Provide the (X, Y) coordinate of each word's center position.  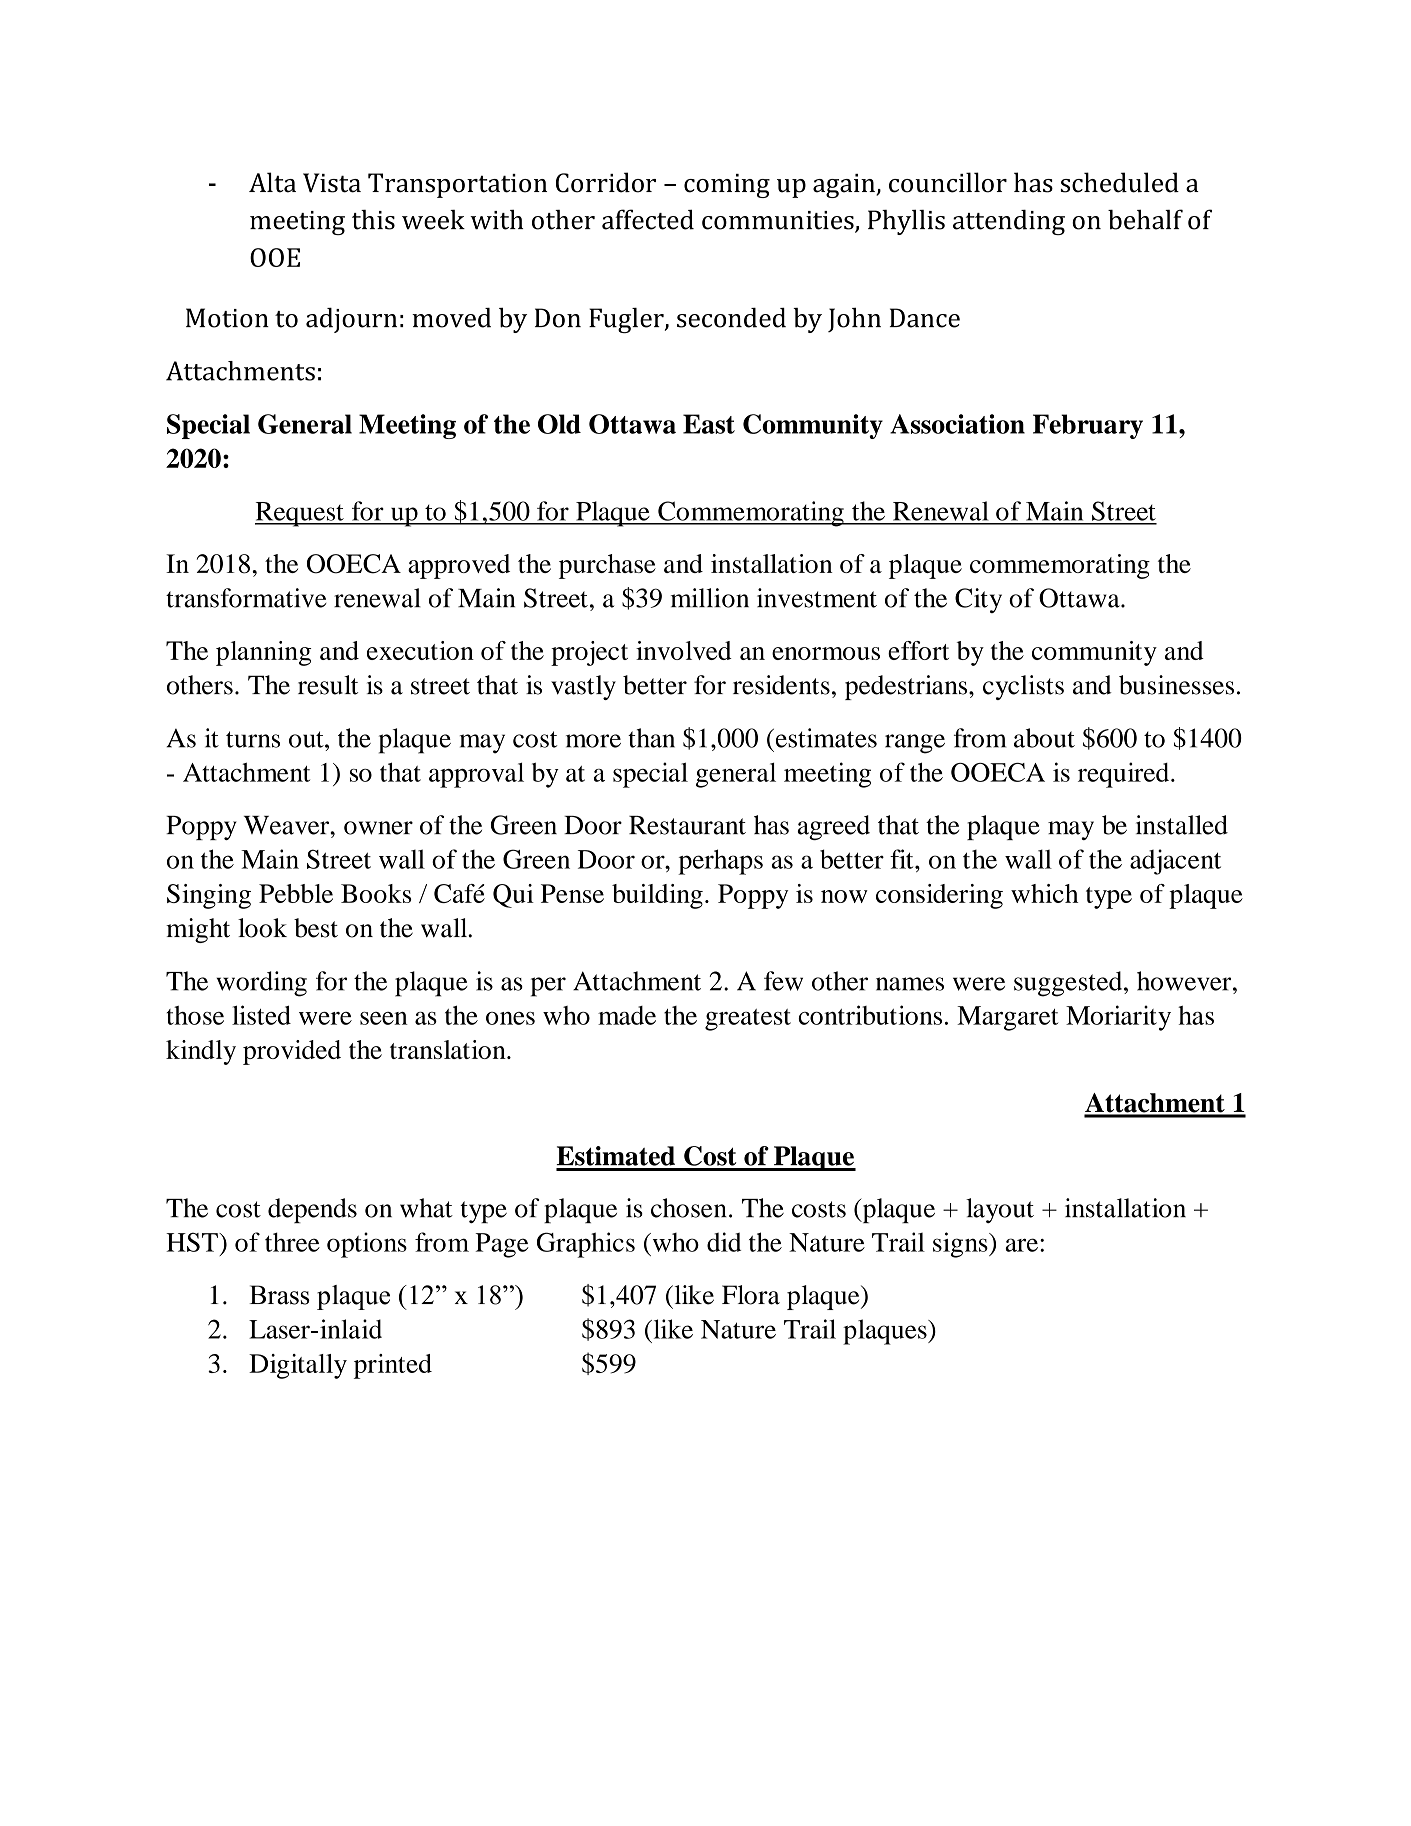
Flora (751, 1295)
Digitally (298, 1366)
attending (1009, 222)
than (651, 738)
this (373, 219)
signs (961, 1245)
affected (648, 219)
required (1125, 775)
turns (253, 739)
